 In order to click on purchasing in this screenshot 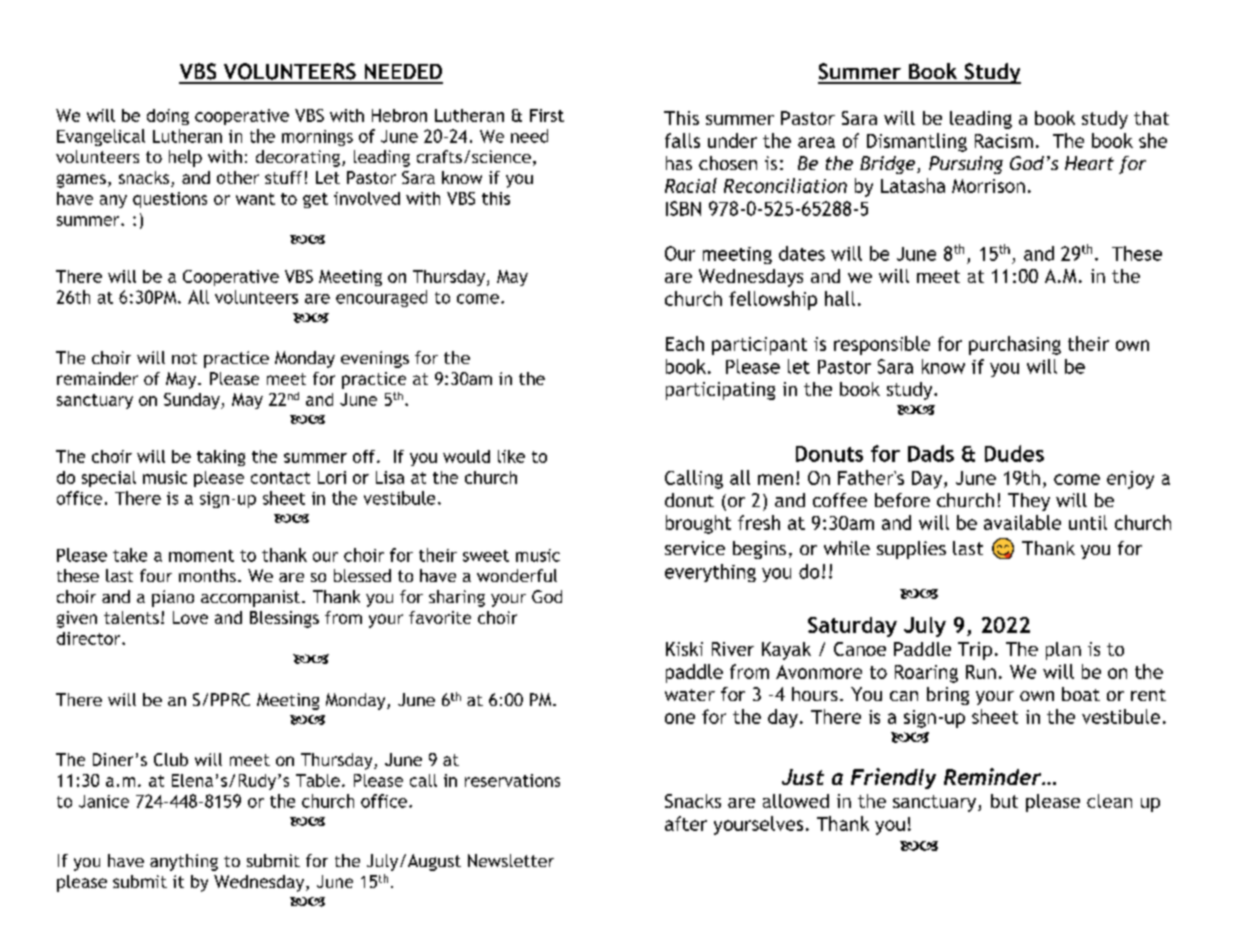, I will do `click(1015, 345)`.
